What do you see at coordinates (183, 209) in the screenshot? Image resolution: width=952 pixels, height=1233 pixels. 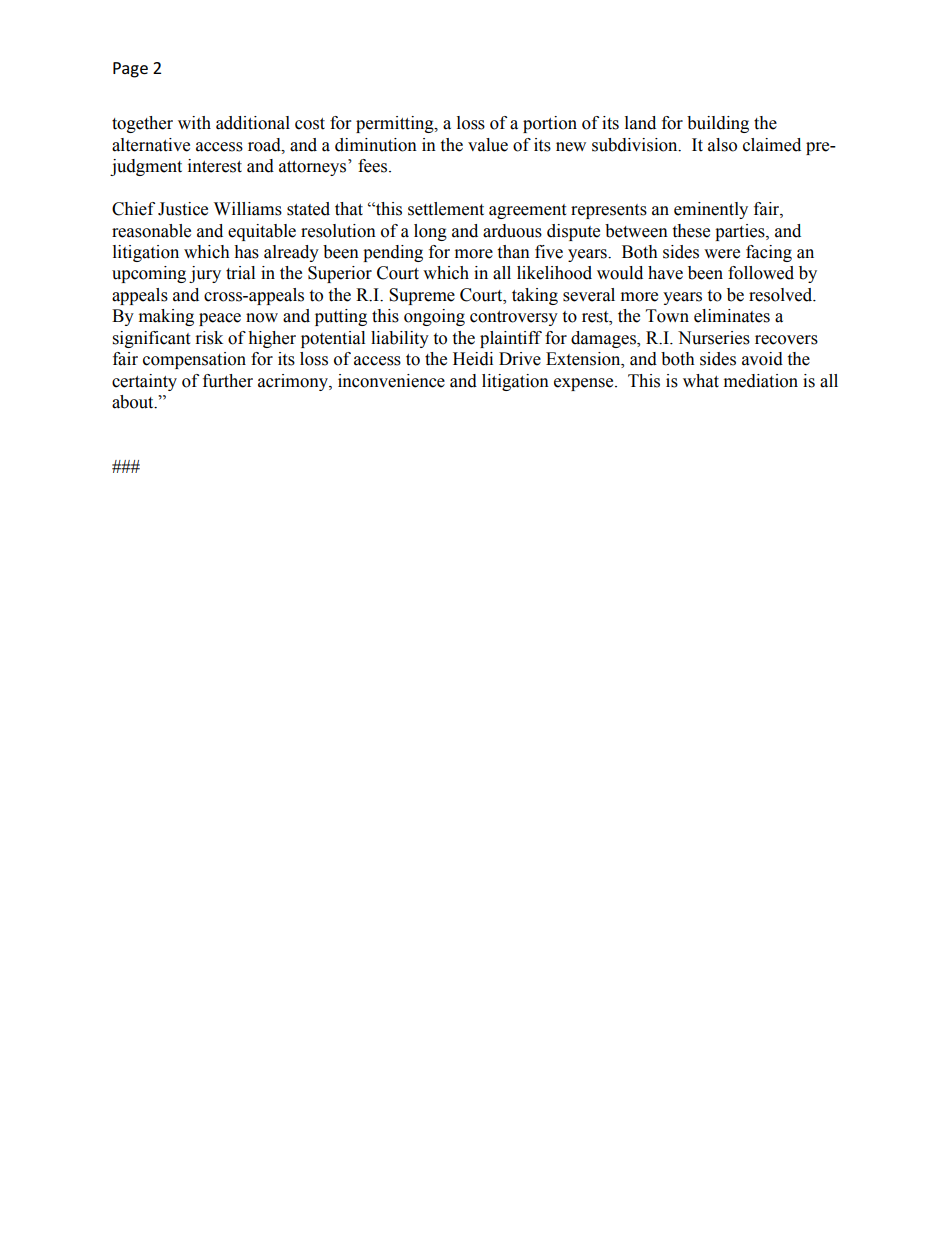 I see `Justice` at bounding box center [183, 209].
